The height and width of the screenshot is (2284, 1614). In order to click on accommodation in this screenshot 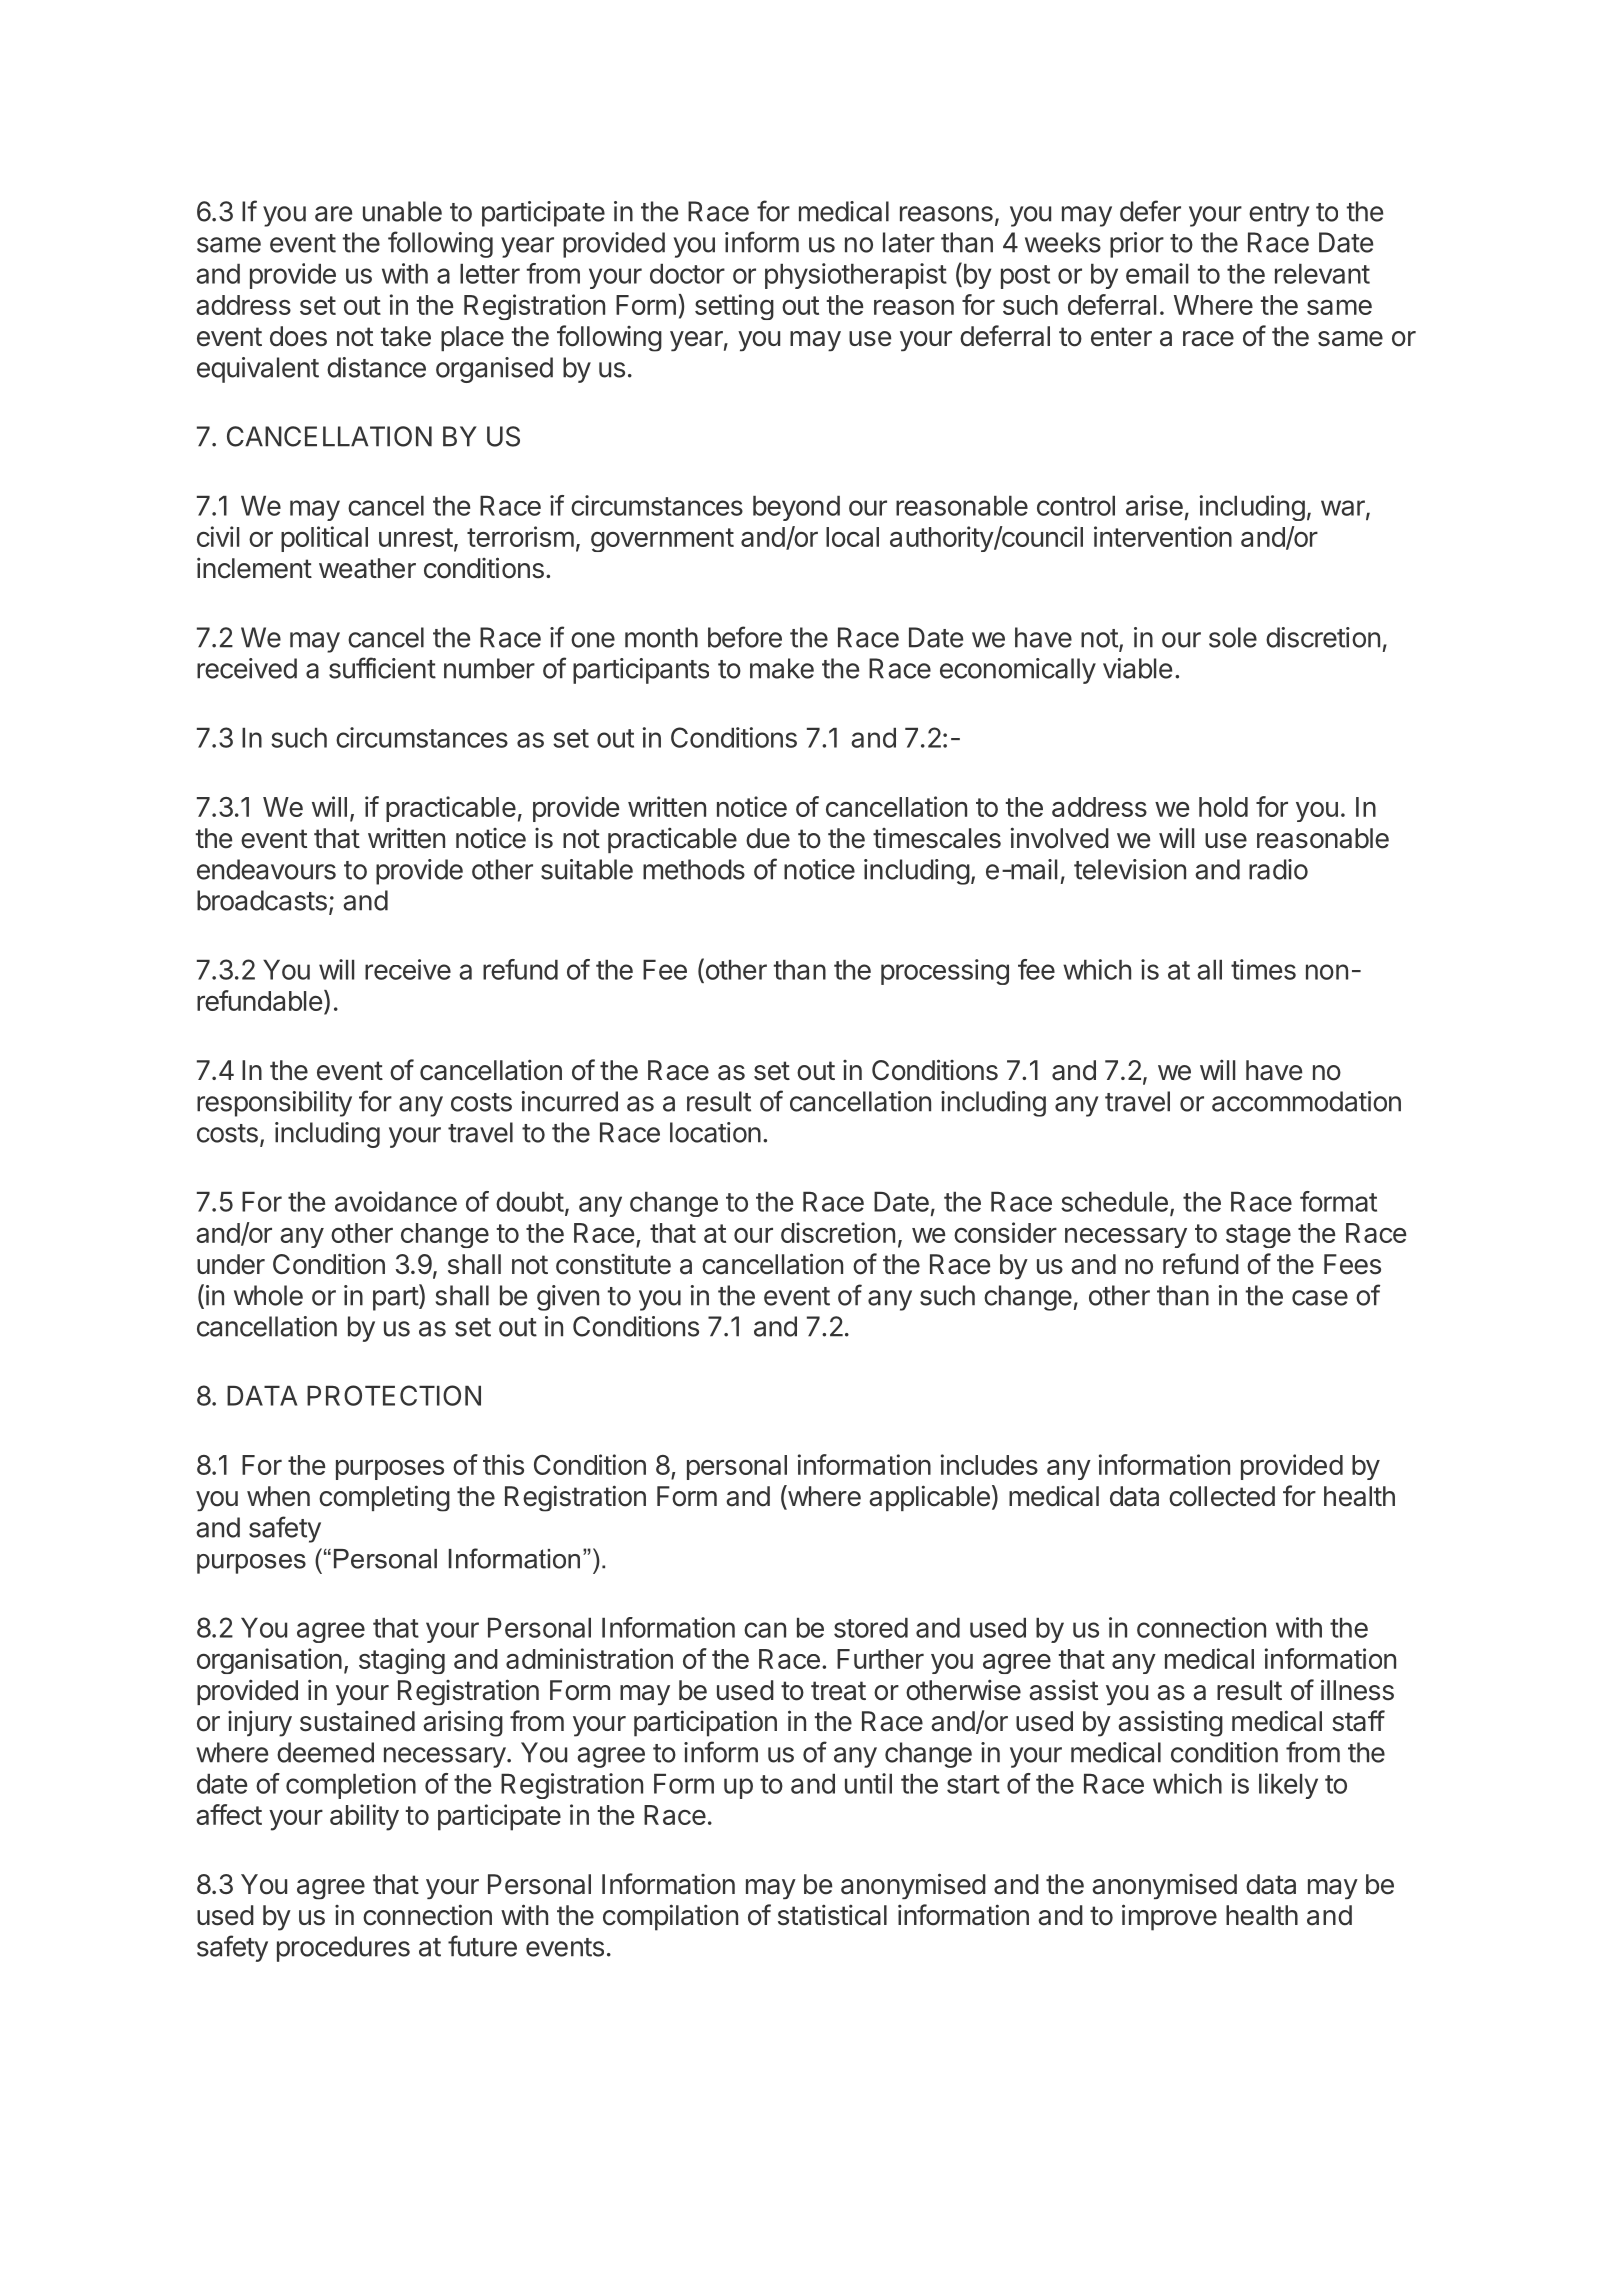, I will do `click(1306, 1101)`.
